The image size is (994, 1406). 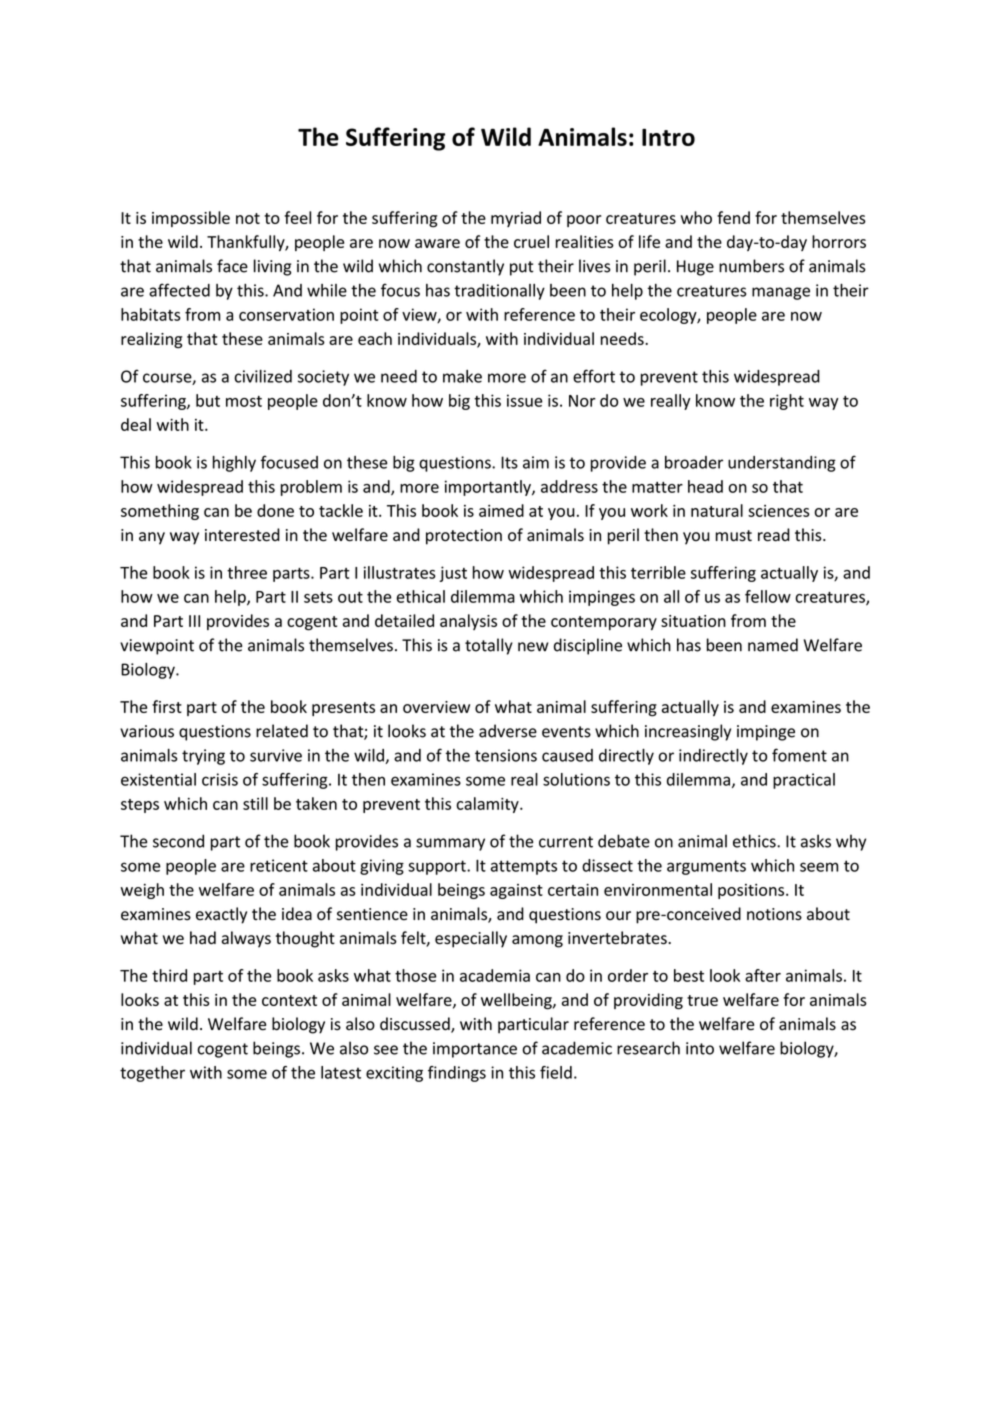 I want to click on myriad, so click(x=516, y=219).
